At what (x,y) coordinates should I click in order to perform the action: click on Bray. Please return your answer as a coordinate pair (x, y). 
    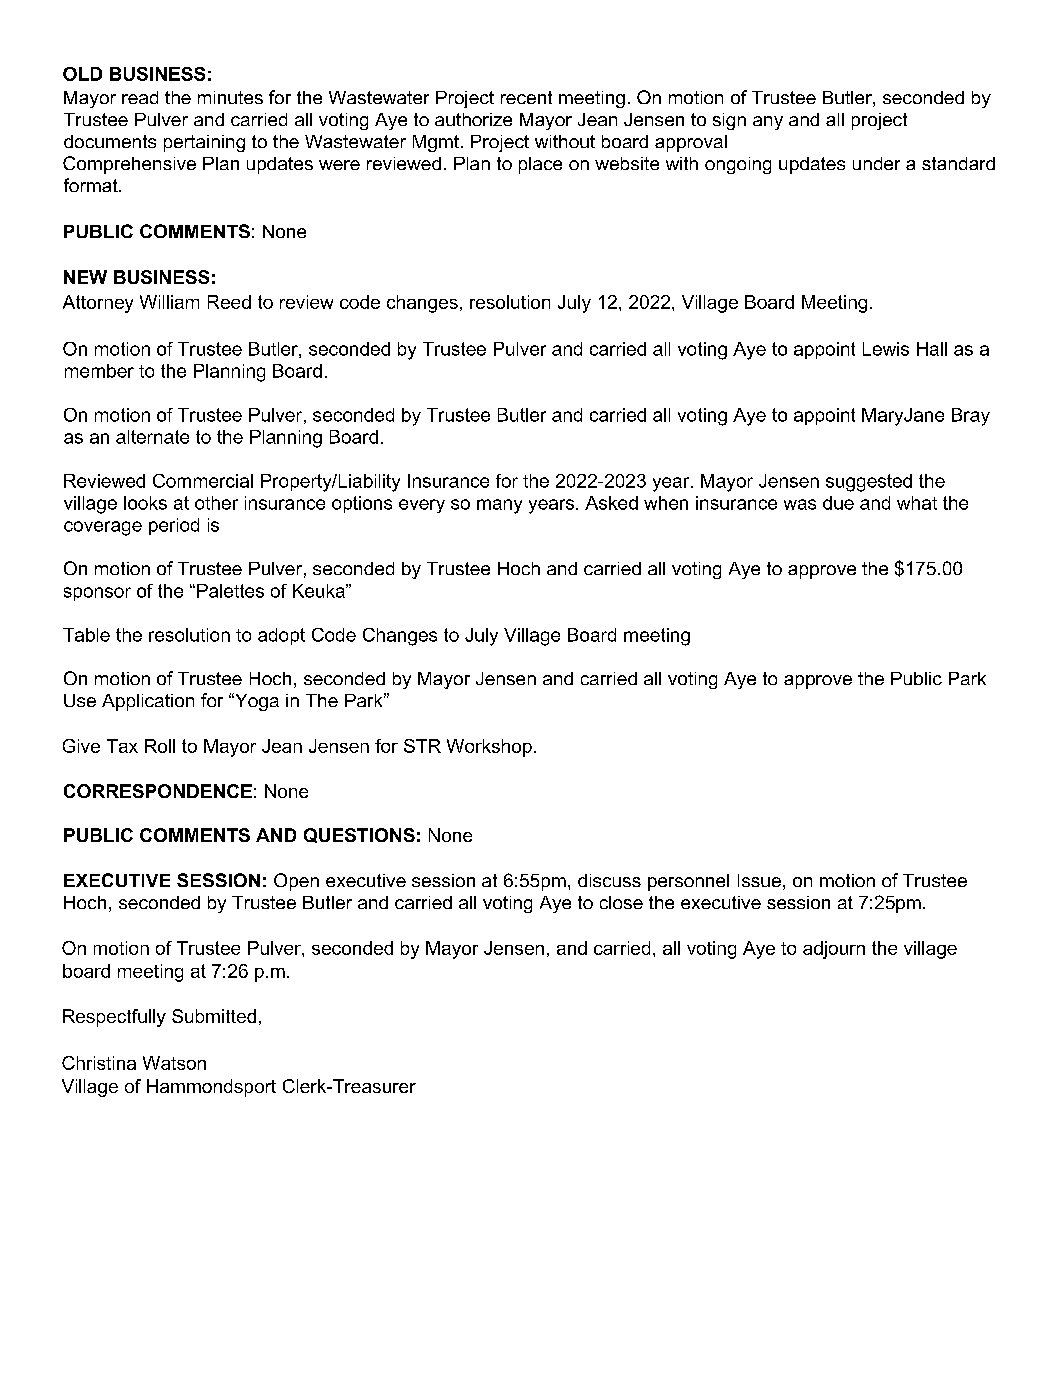
    Looking at the image, I should click on (971, 417).
